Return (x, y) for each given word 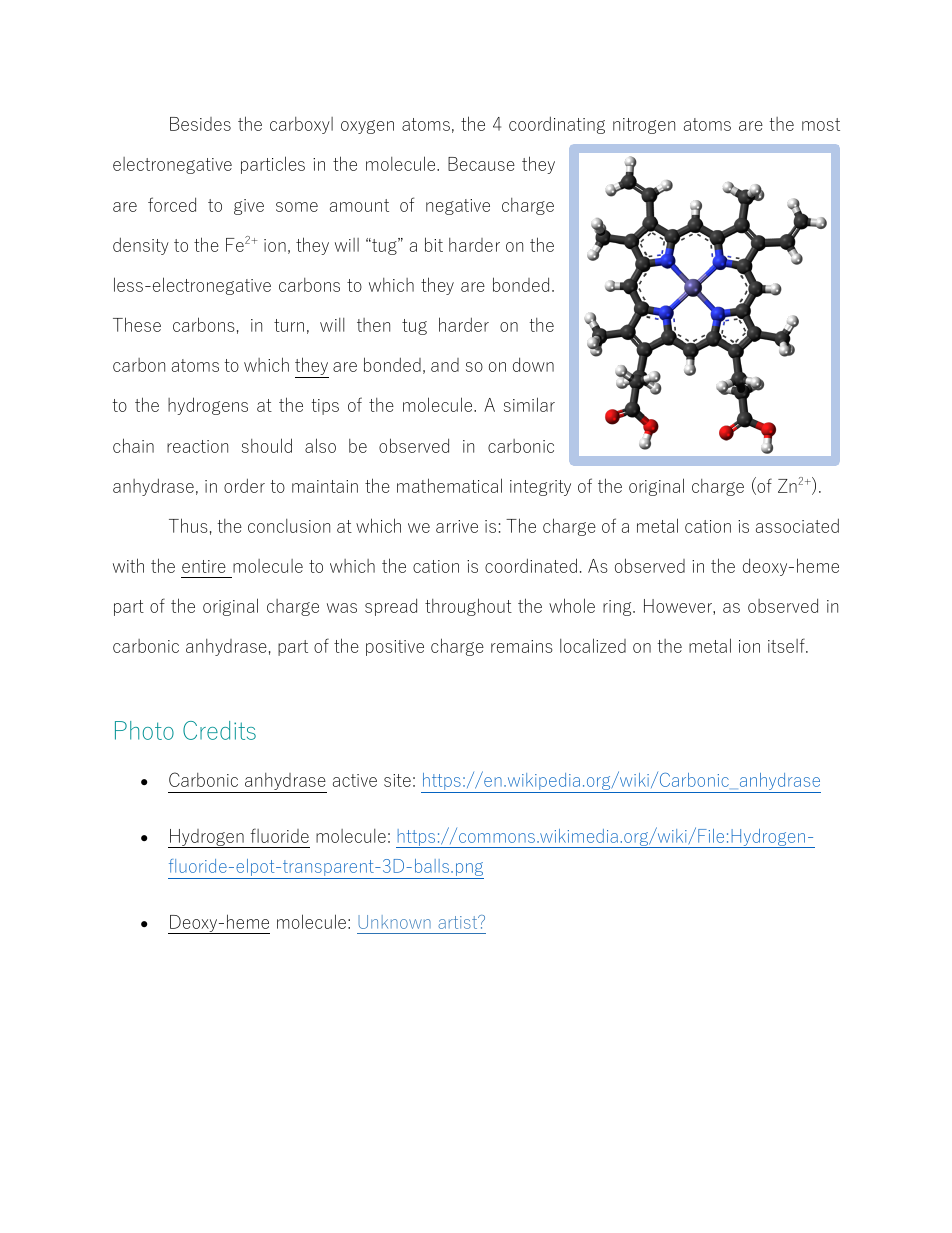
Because (481, 164)
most (821, 124)
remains (522, 646)
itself (787, 645)
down (533, 364)
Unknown (394, 922)
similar (529, 404)
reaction (197, 446)
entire (204, 566)
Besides (200, 124)
